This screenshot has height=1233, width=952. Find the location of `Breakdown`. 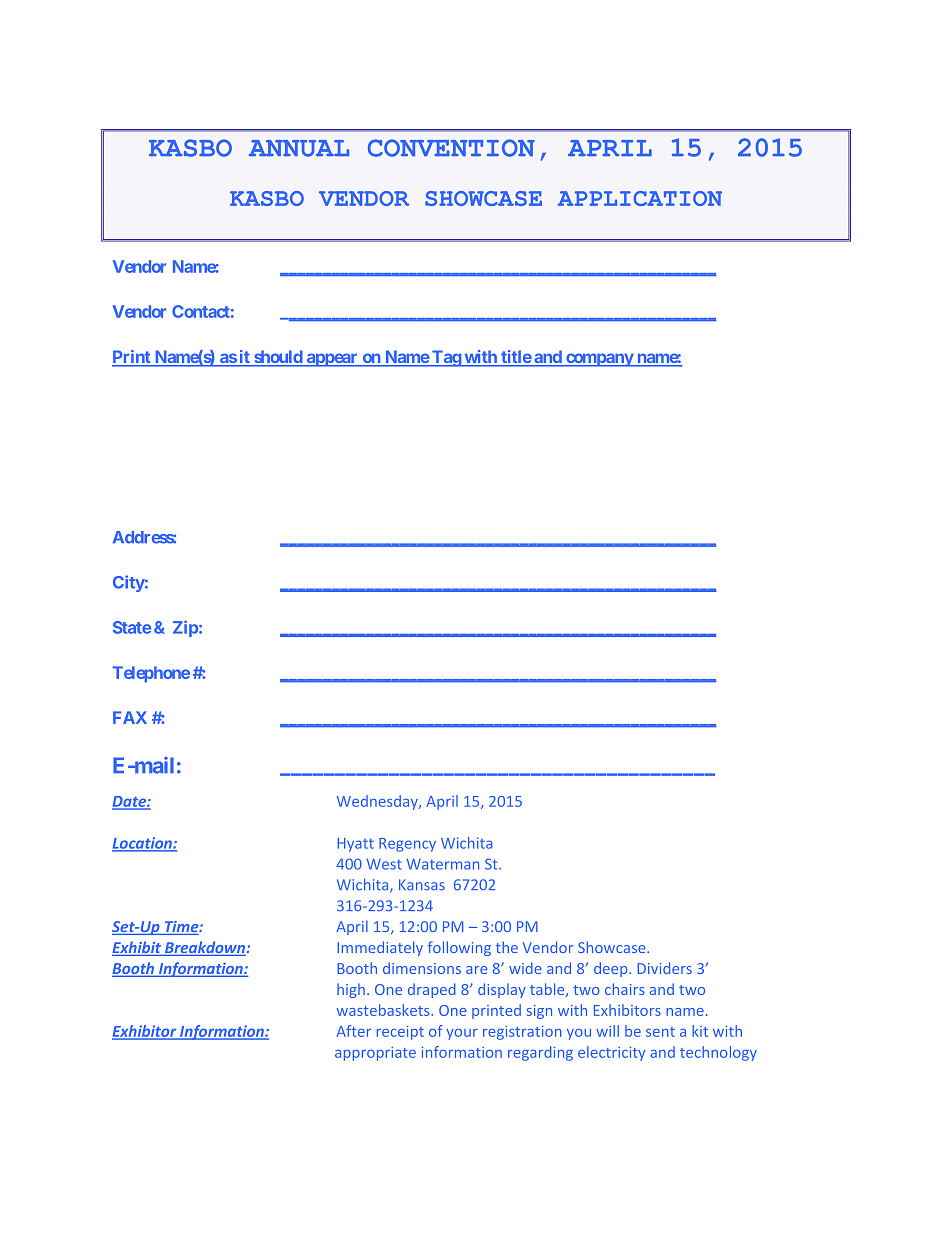

Breakdown is located at coordinates (205, 948).
